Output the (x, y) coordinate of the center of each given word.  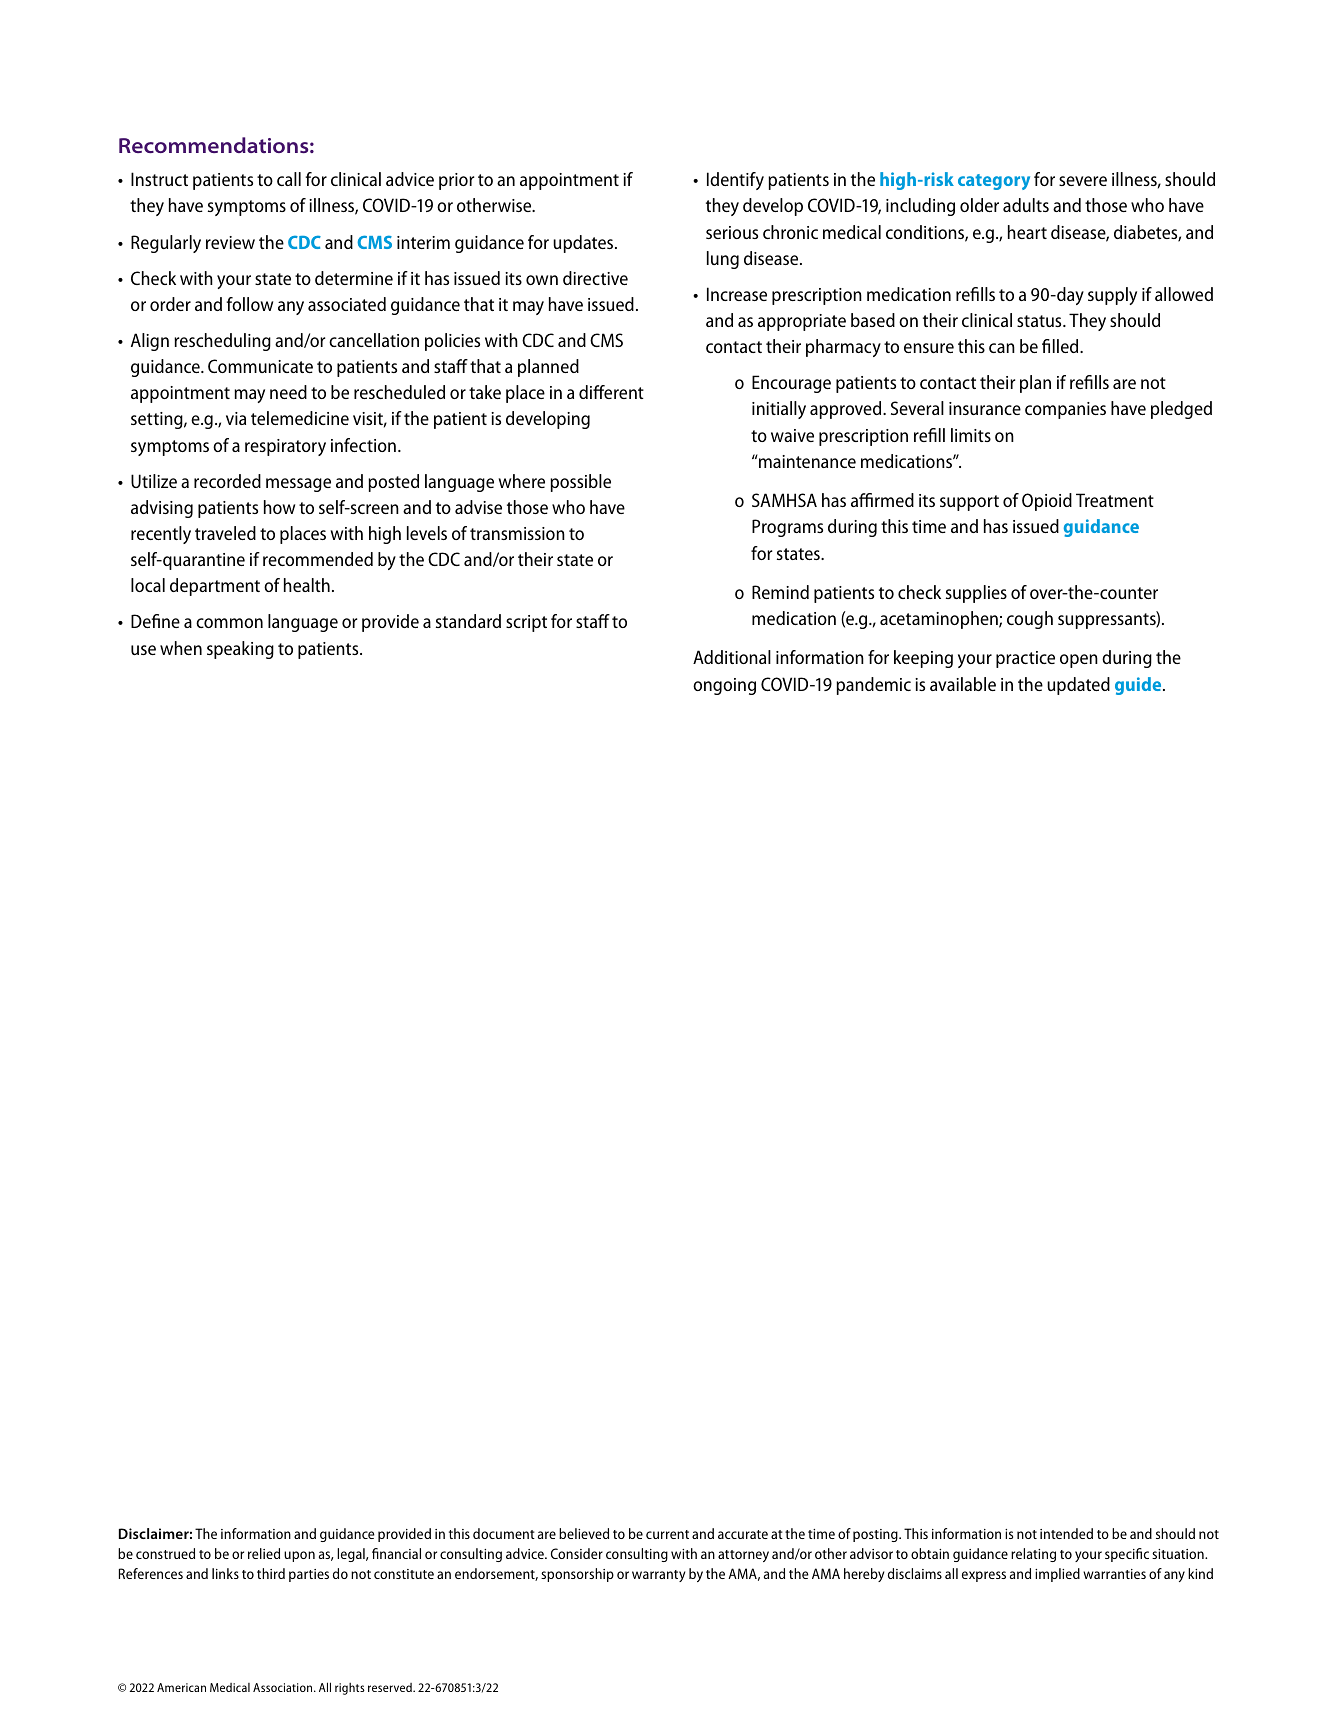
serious (732, 232)
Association (284, 1687)
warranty (658, 1576)
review (230, 242)
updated (1078, 686)
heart (1027, 232)
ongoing (724, 686)
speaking (240, 650)
